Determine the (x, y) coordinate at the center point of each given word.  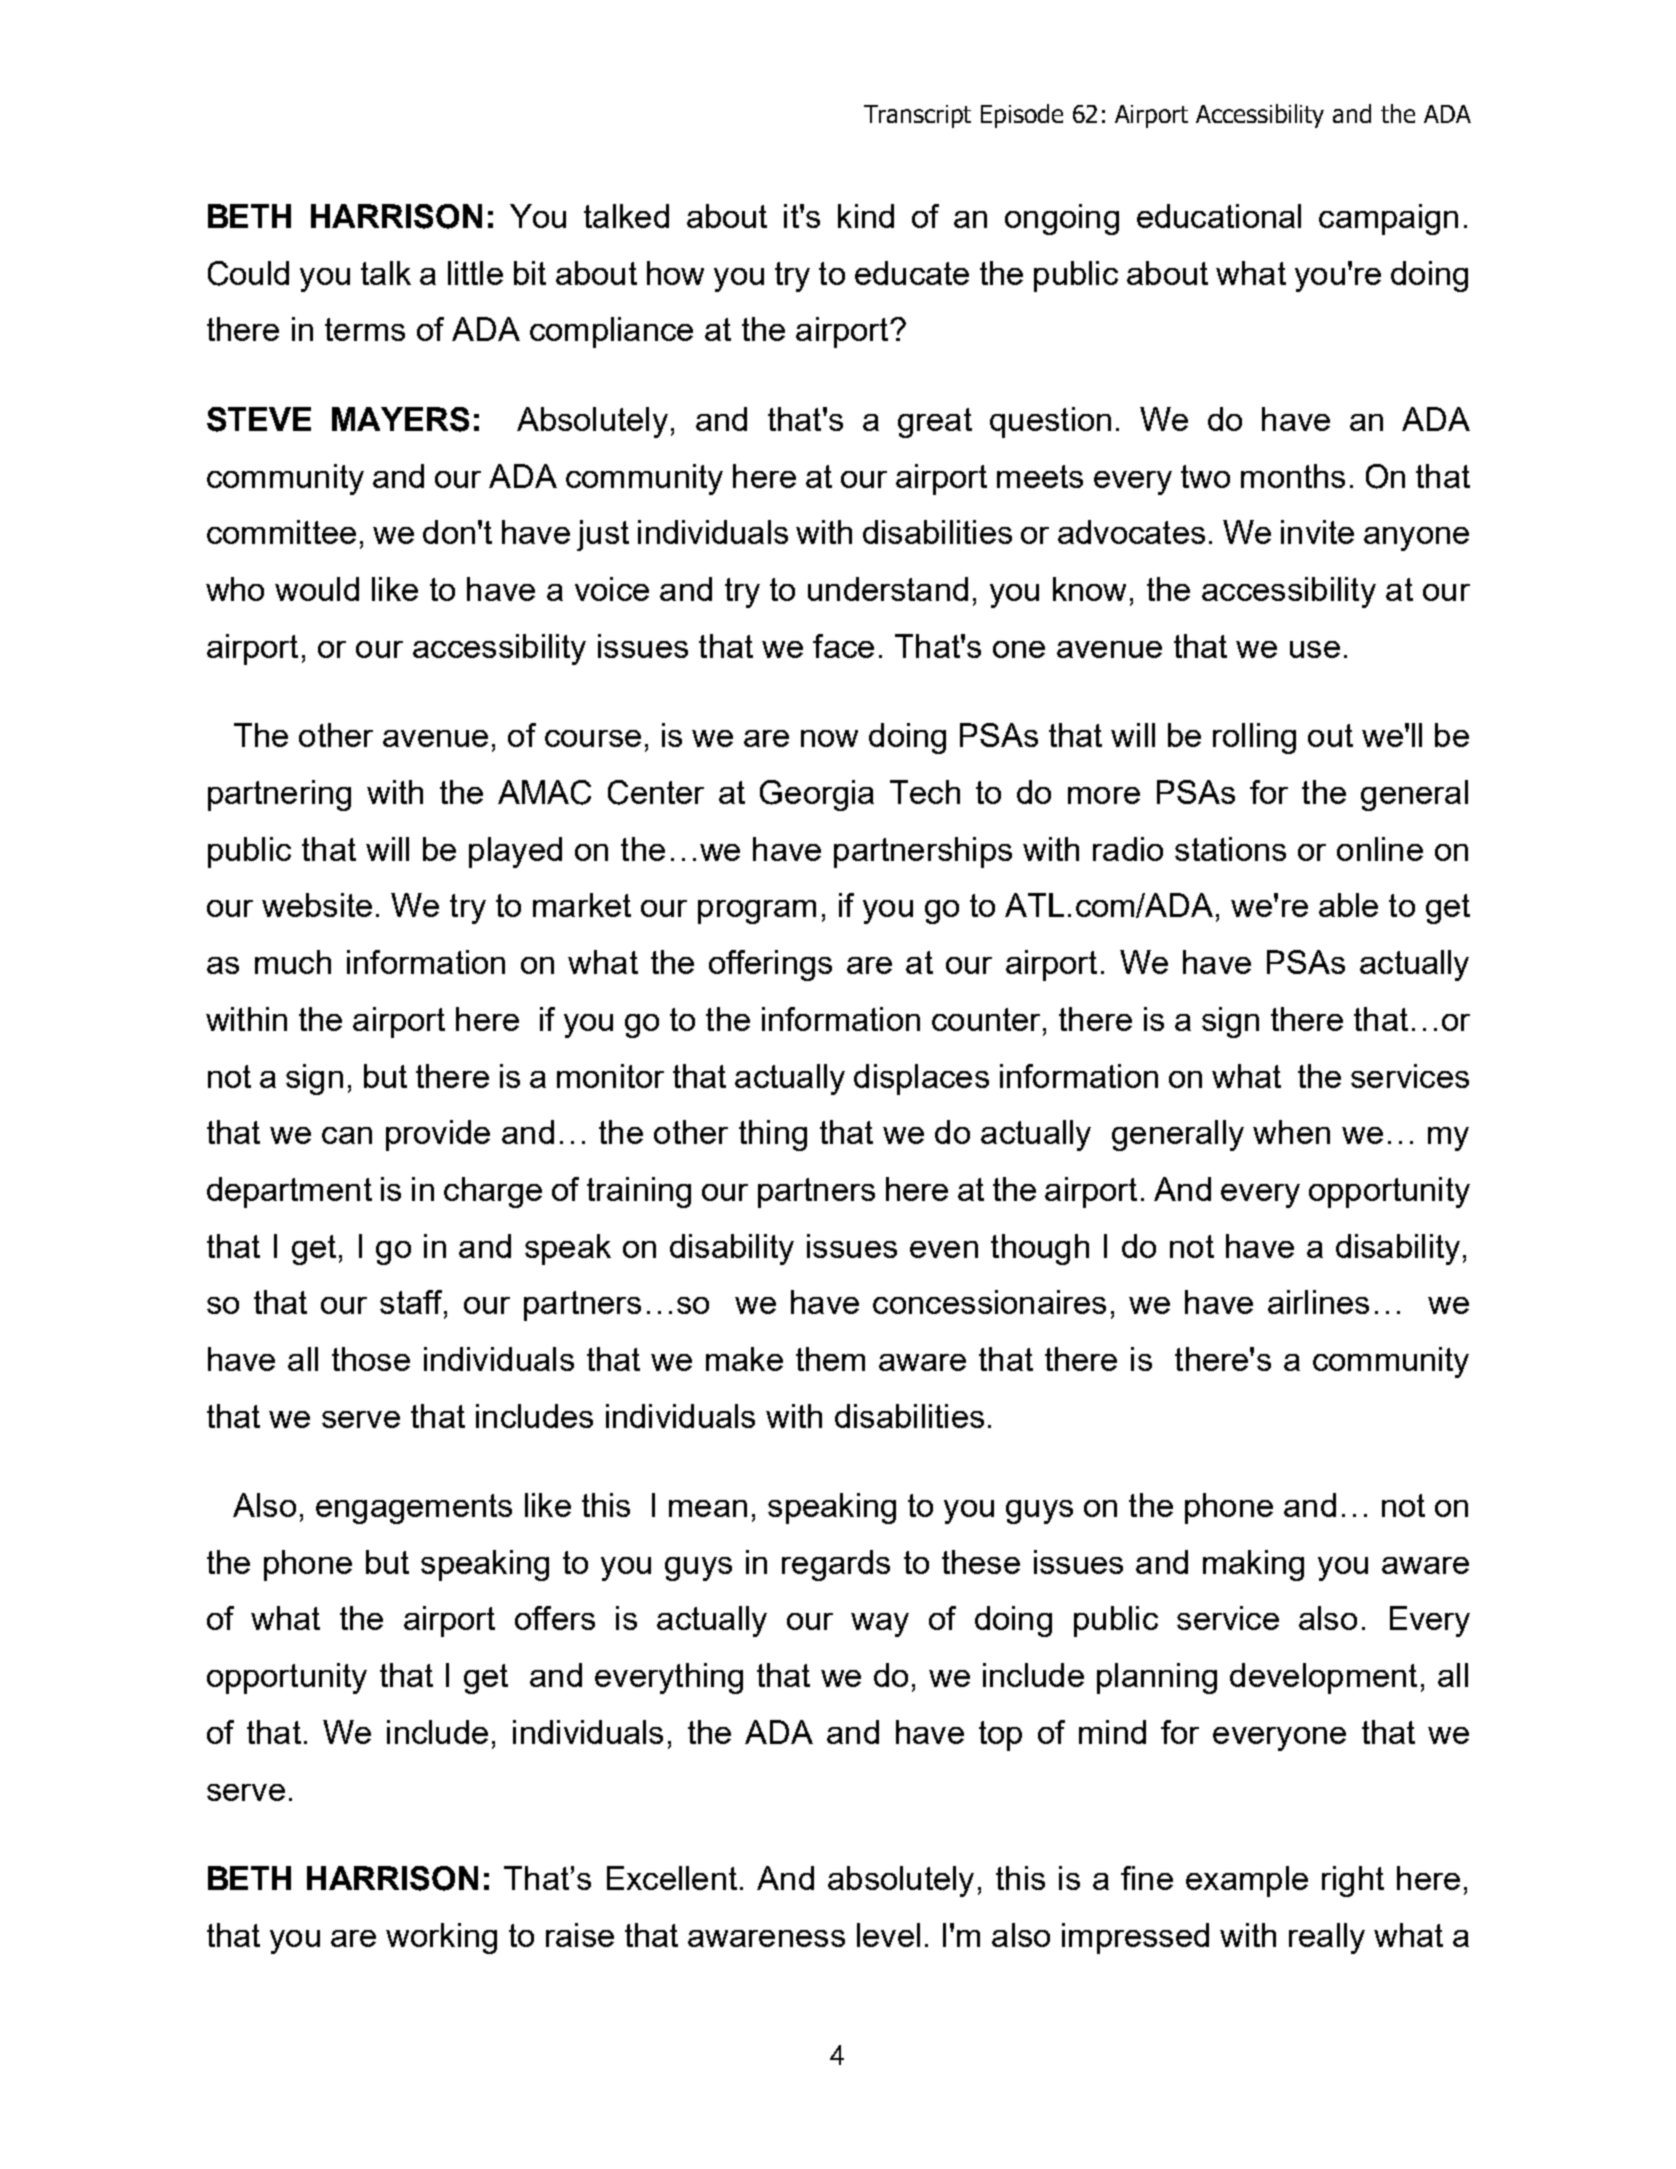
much (293, 962)
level (888, 1935)
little (475, 273)
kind (866, 216)
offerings (770, 965)
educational (1219, 216)
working (441, 1938)
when (1291, 1132)
